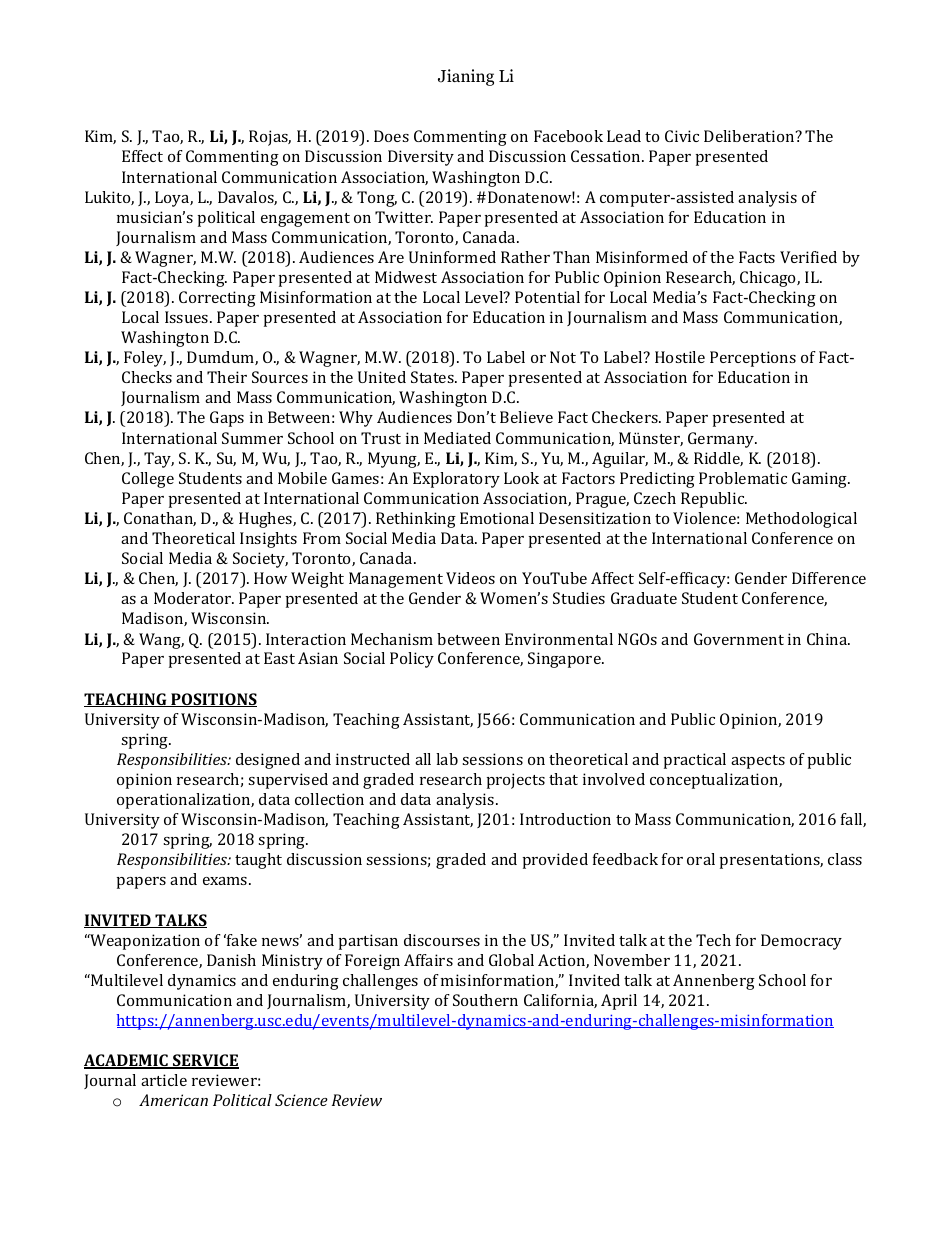 This document has height=1233, width=952. I want to click on Southern, so click(485, 1000).
